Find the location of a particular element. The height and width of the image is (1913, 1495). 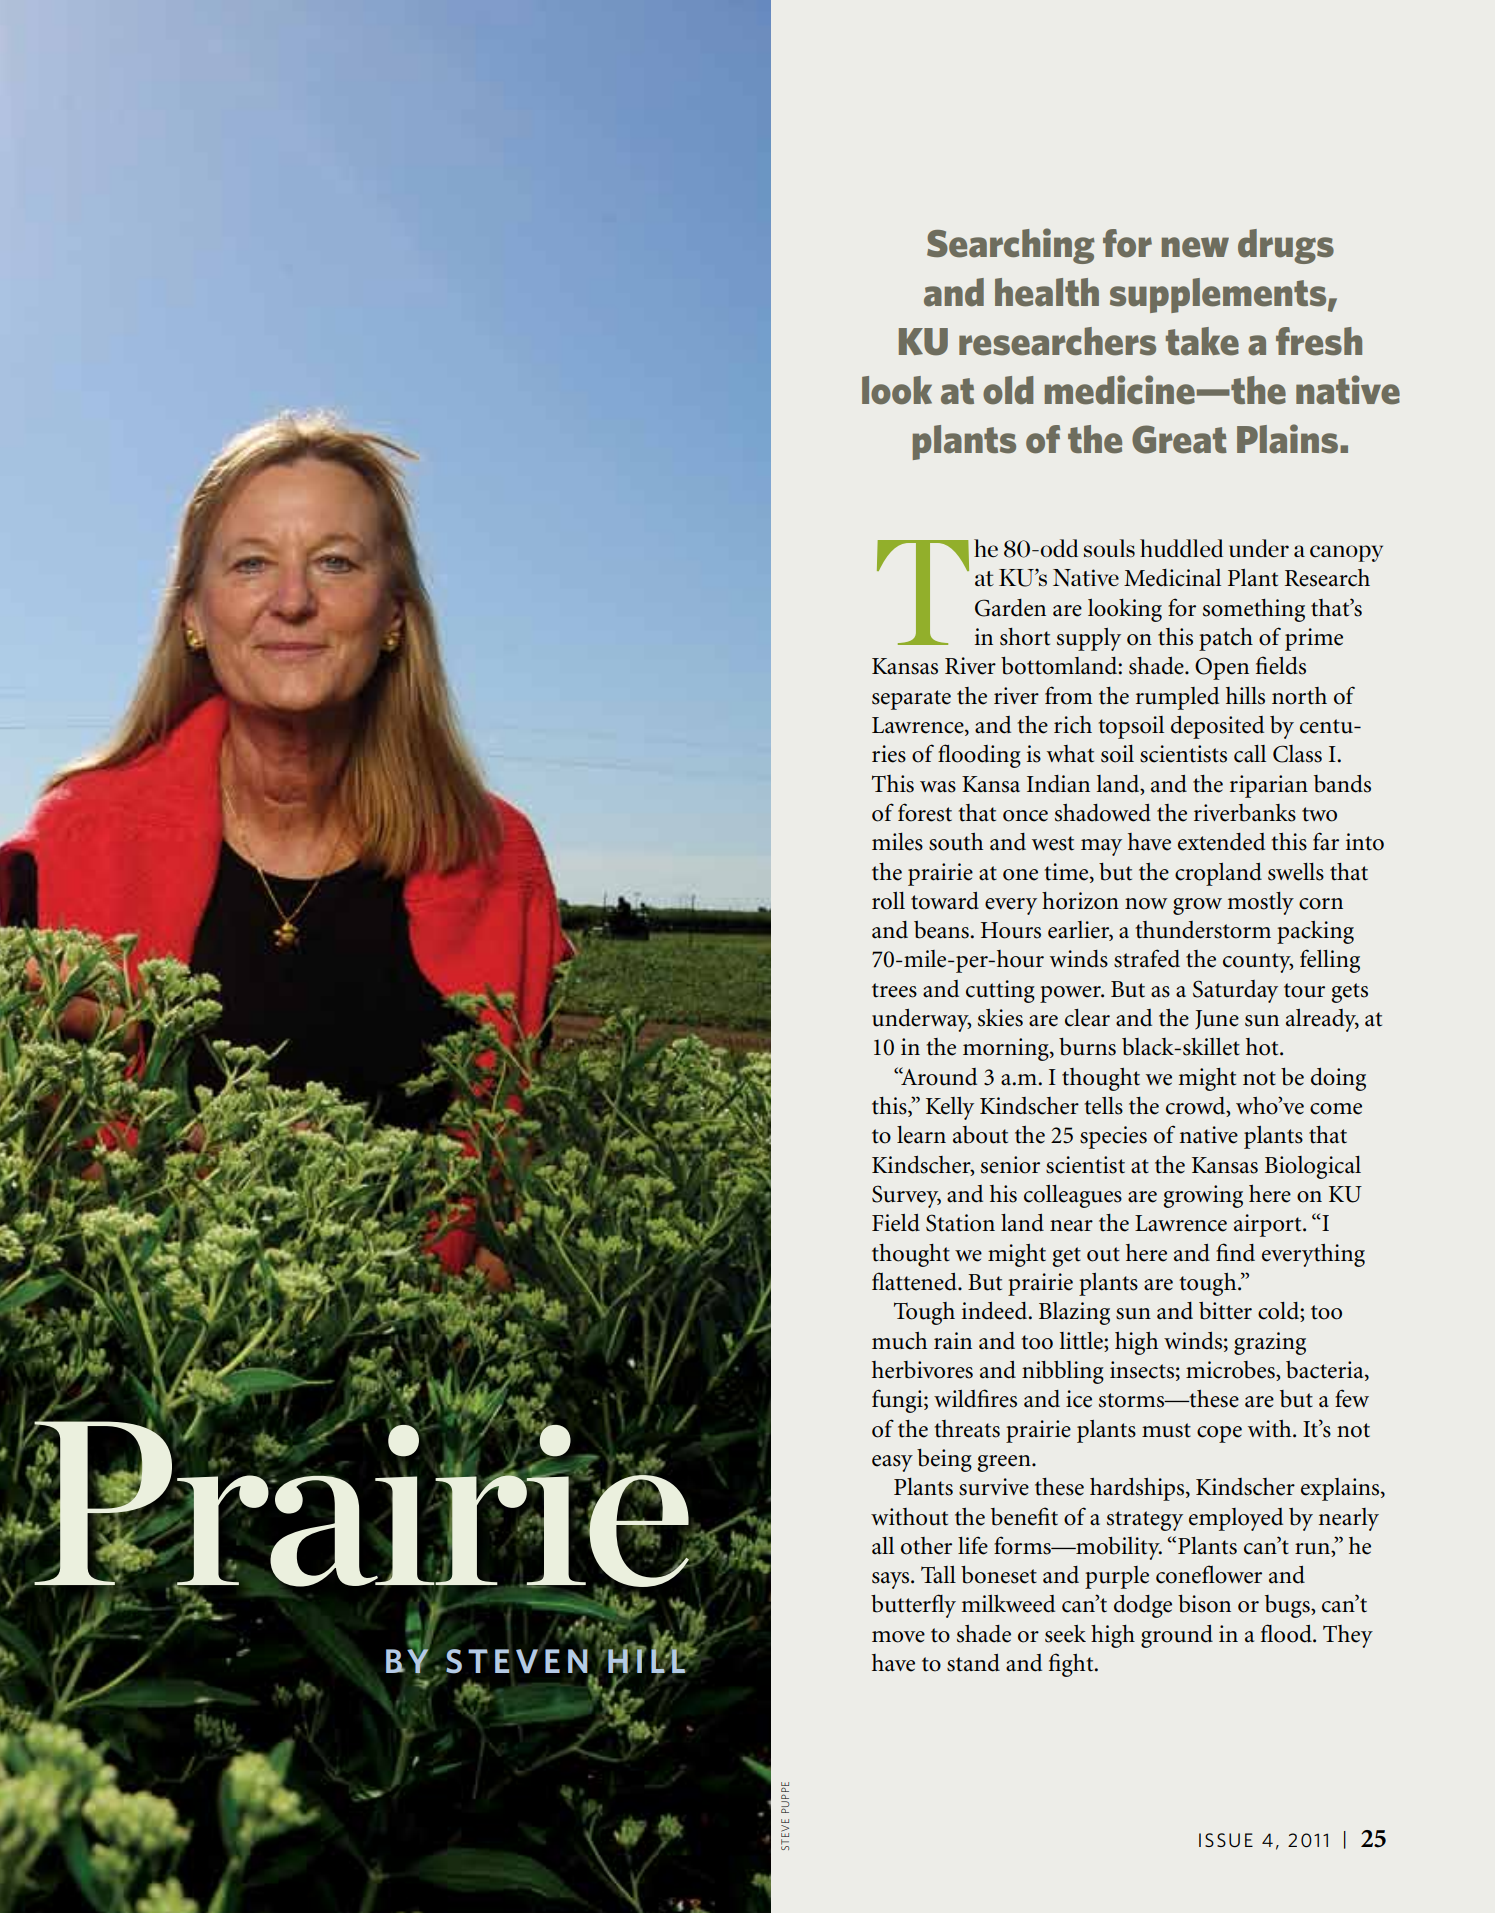

beans is located at coordinates (942, 930).
